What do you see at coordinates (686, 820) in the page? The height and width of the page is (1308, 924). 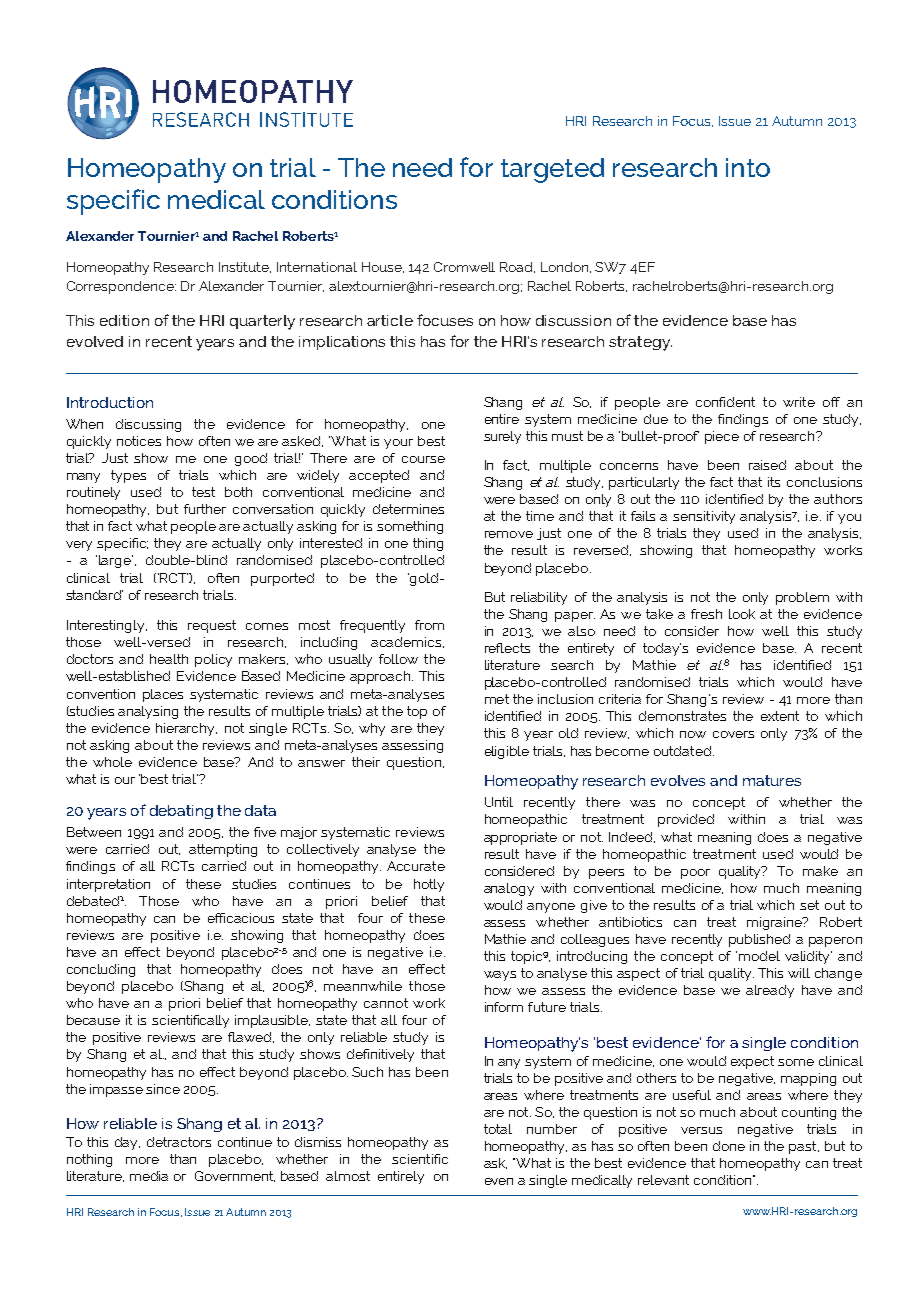 I see `provided` at bounding box center [686, 820].
